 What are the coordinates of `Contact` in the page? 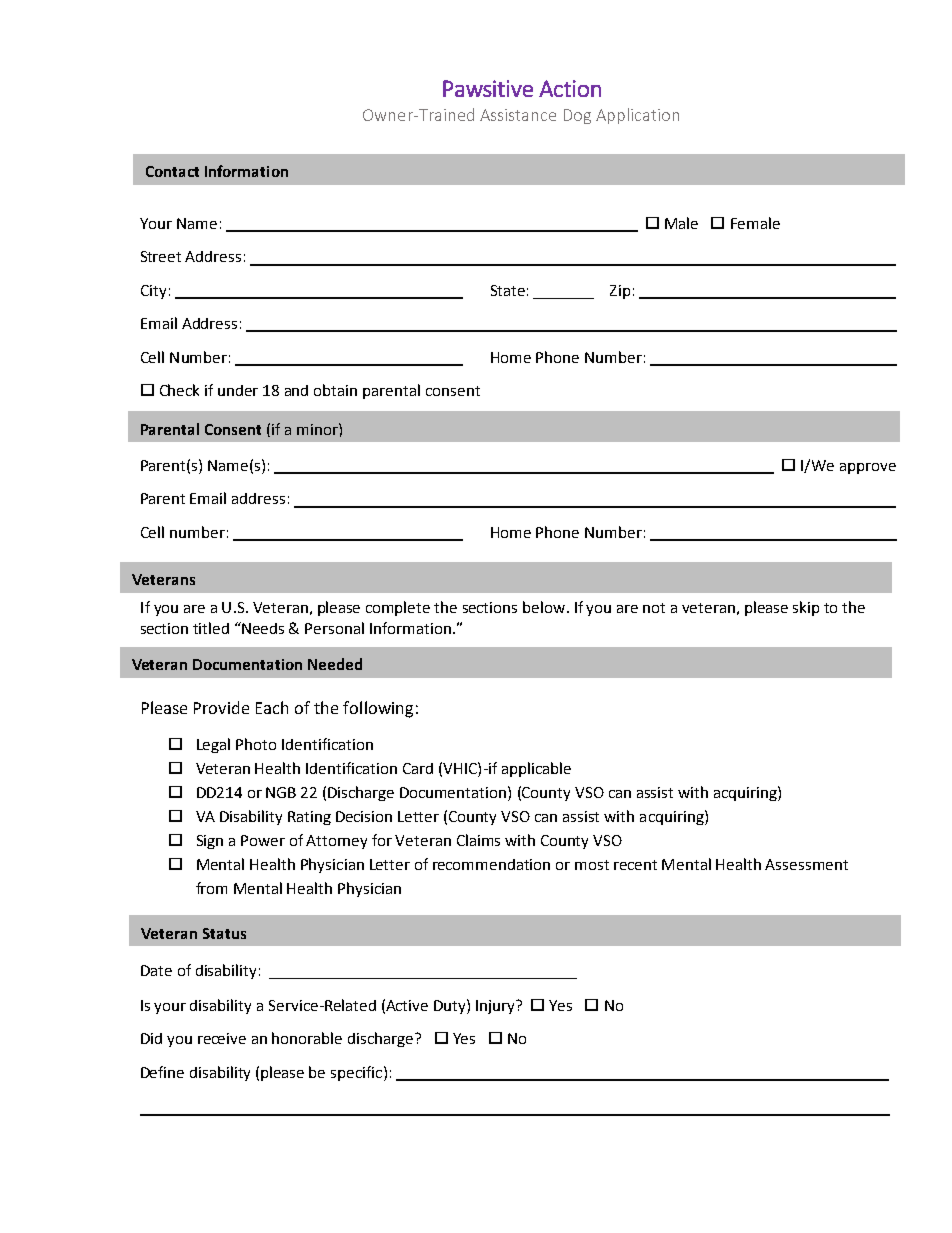 It's located at (172, 171).
